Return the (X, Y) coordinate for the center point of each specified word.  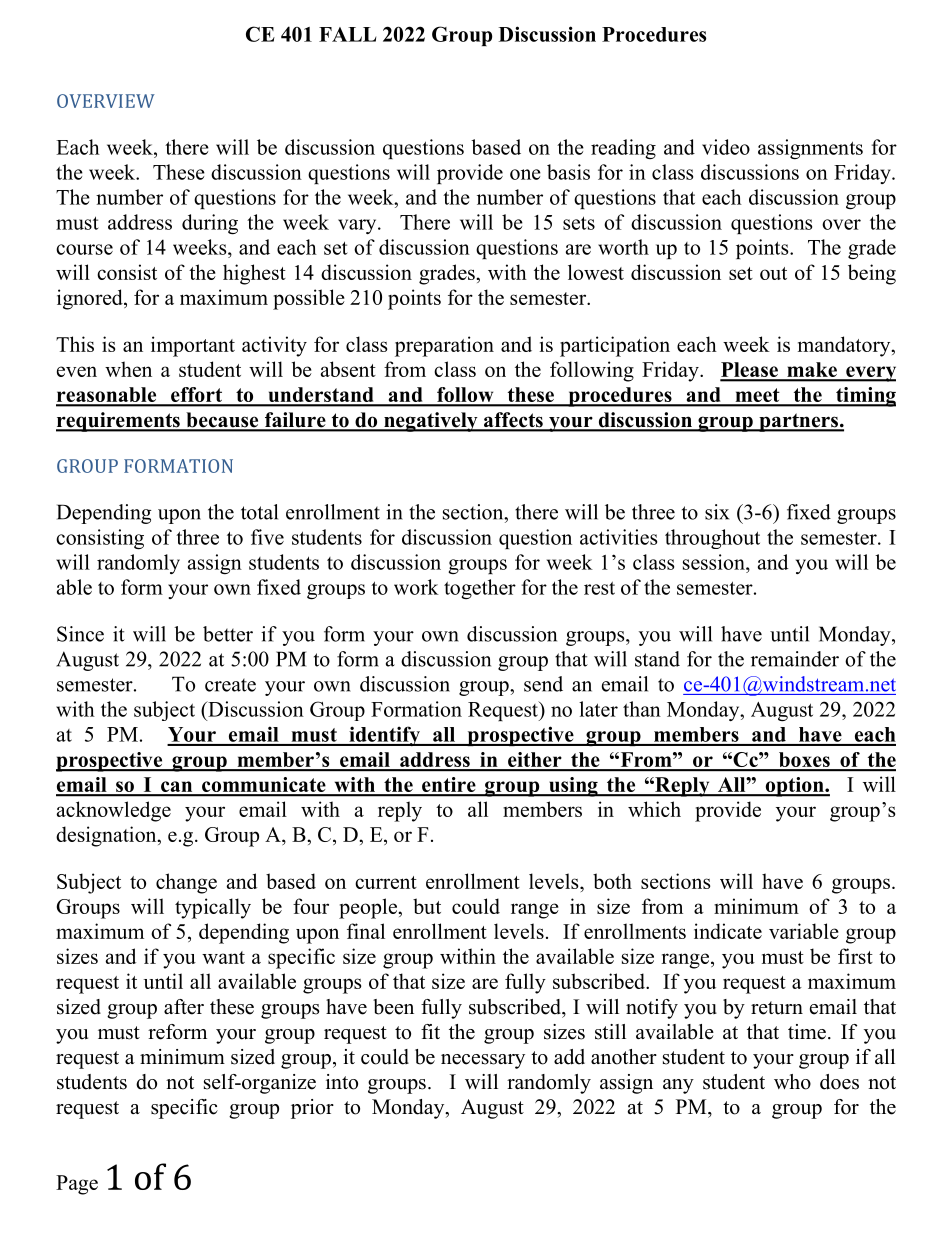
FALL (347, 34)
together (480, 589)
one (525, 174)
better (228, 634)
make (812, 371)
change (186, 883)
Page (77, 1185)
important (193, 346)
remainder (795, 659)
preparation (444, 346)
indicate (728, 931)
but (427, 906)
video (726, 147)
